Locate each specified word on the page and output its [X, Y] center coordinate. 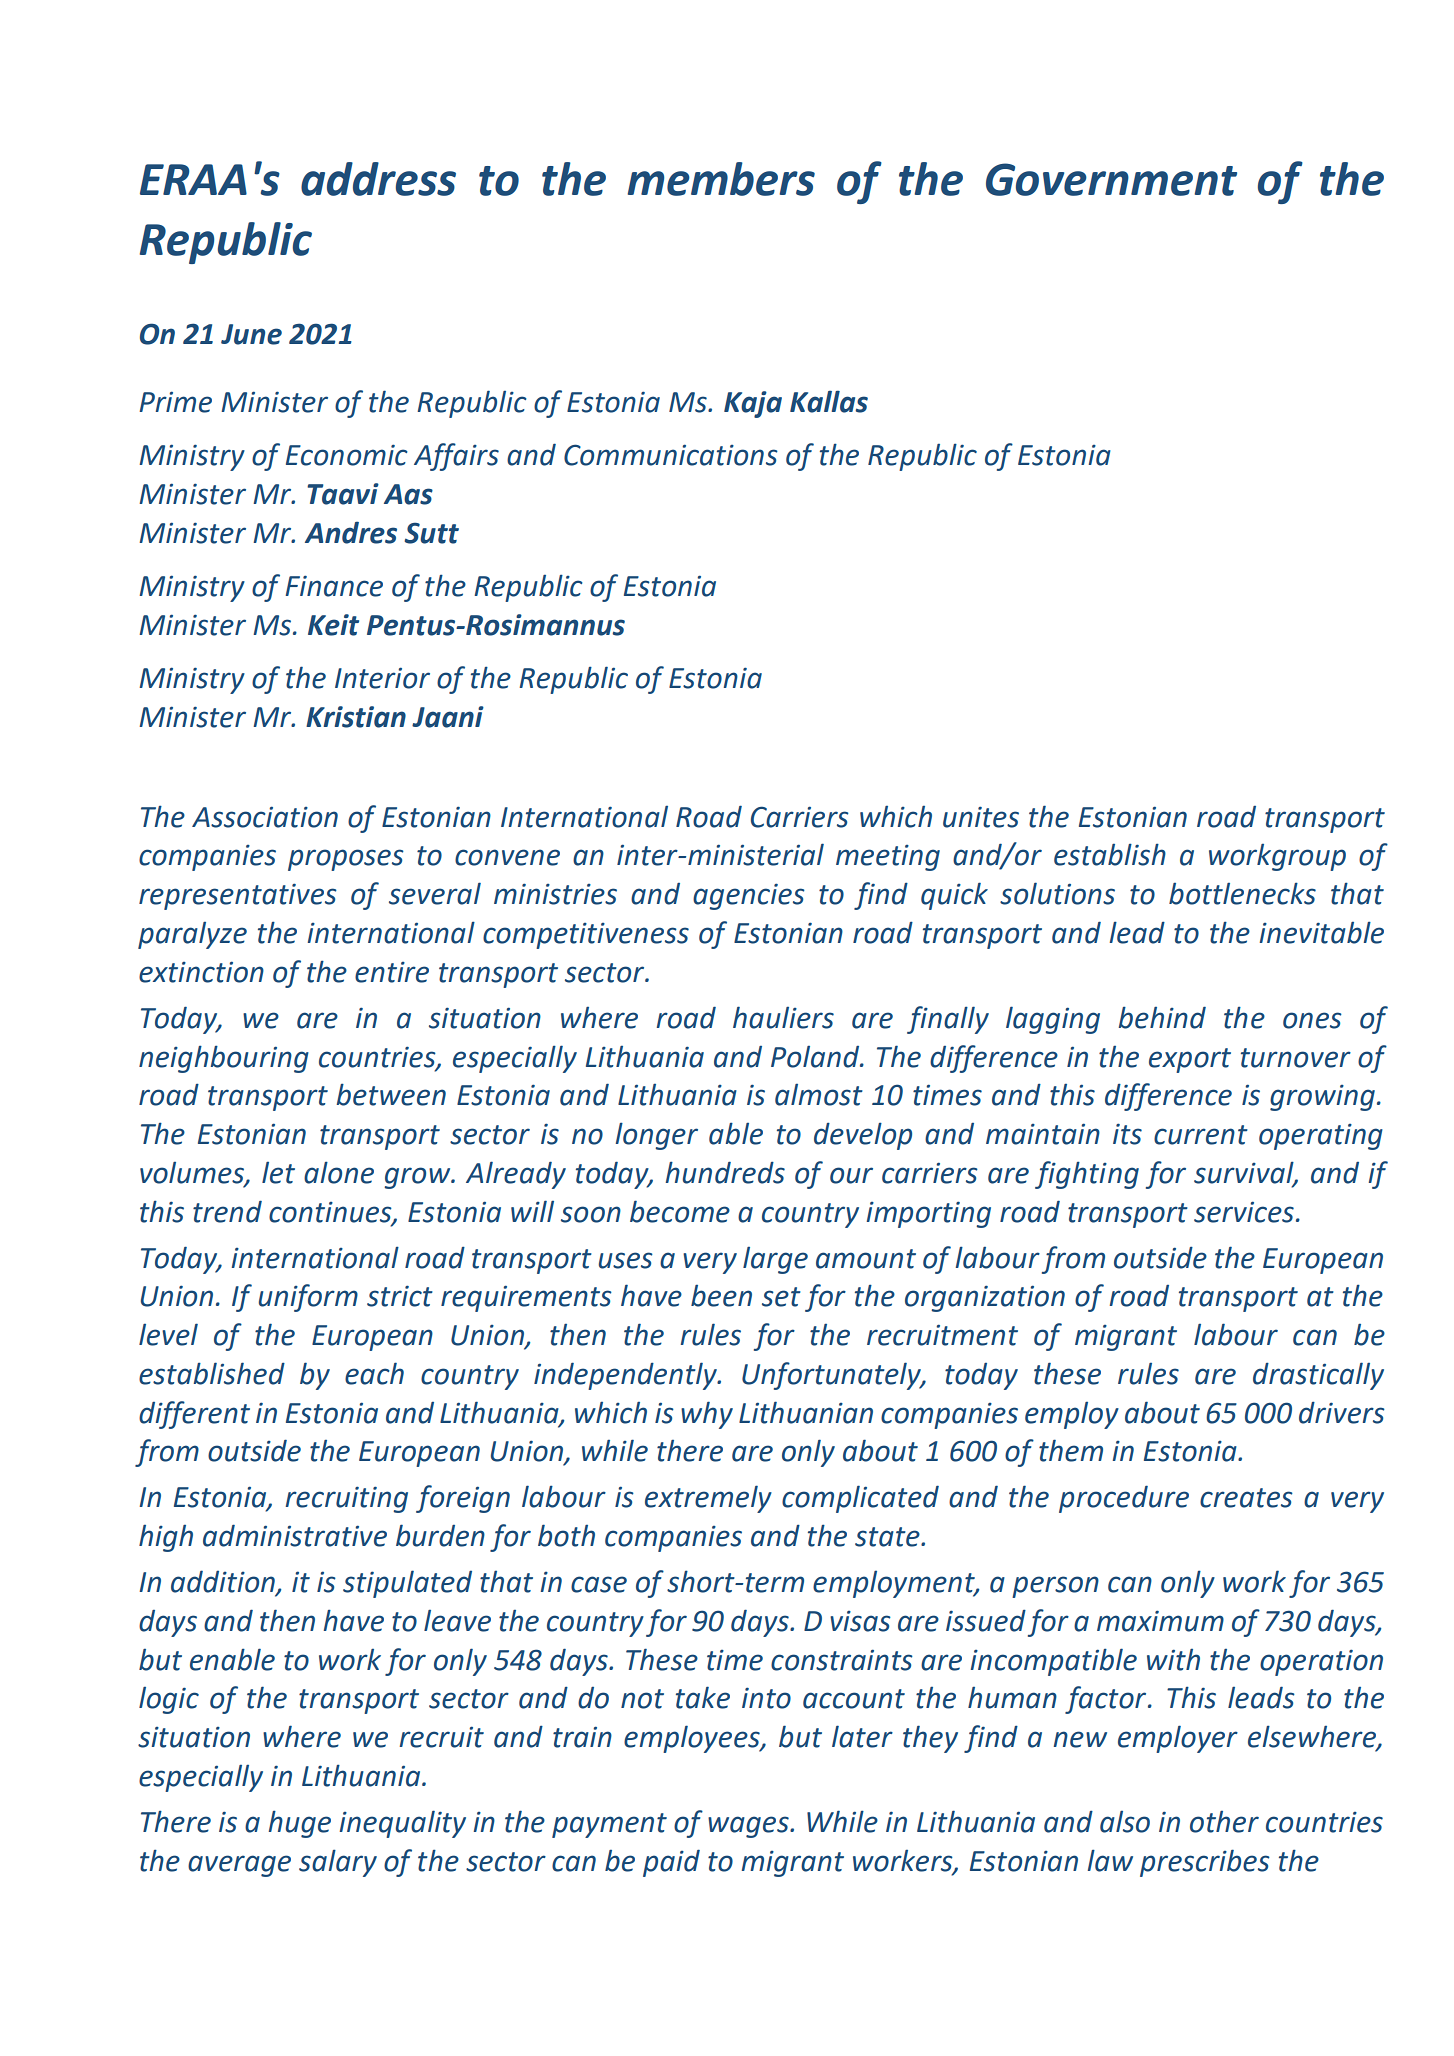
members [721, 179]
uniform [308, 1298]
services [1244, 1212]
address [378, 179]
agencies [749, 896]
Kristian [356, 717]
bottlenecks [1242, 893]
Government [1111, 179]
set [781, 1297]
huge [300, 1824]
